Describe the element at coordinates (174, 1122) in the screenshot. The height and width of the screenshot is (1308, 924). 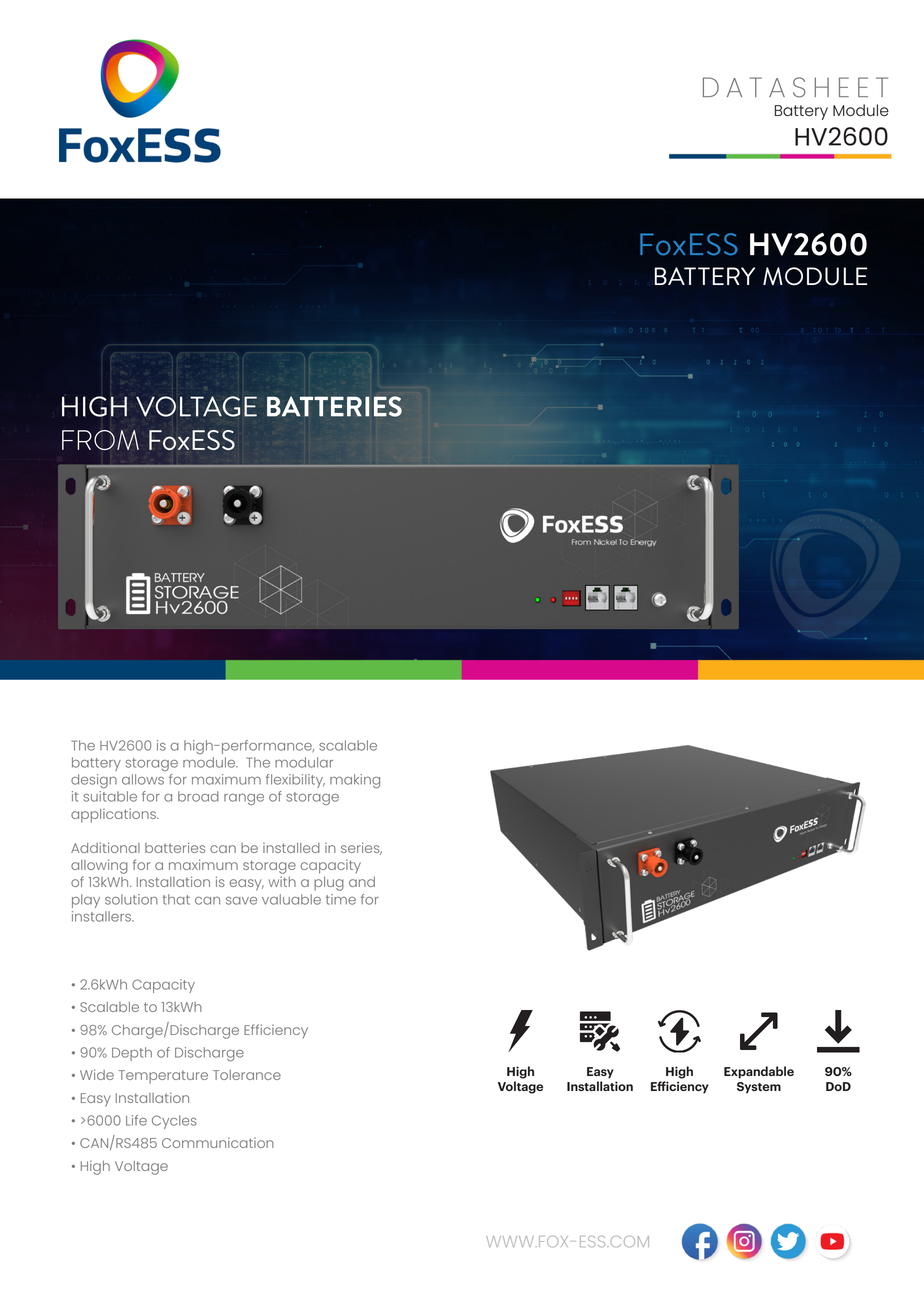
I see `Cycles` at that location.
